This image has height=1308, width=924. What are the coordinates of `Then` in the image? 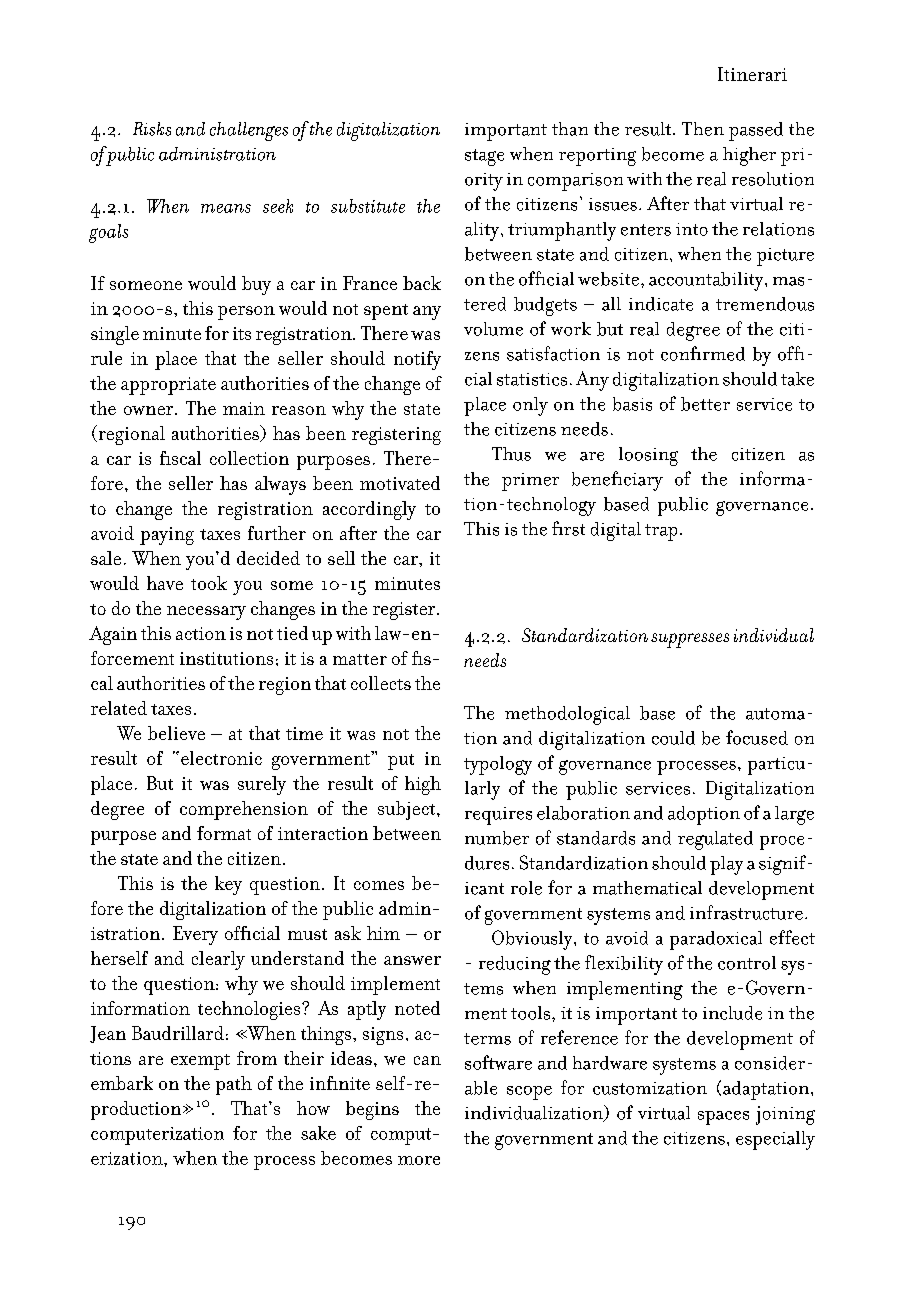 It's located at (703, 129).
